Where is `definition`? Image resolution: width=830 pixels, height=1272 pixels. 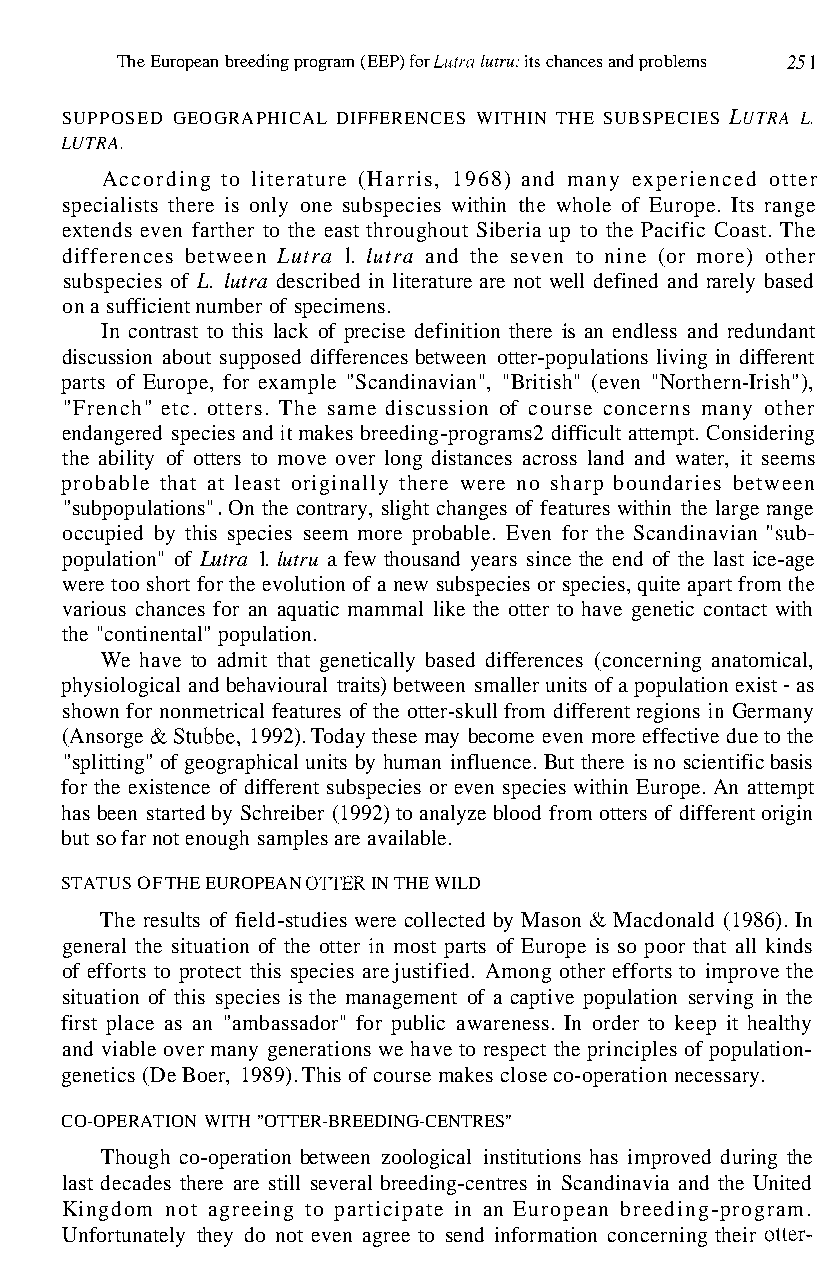 definition is located at coordinates (457, 330).
